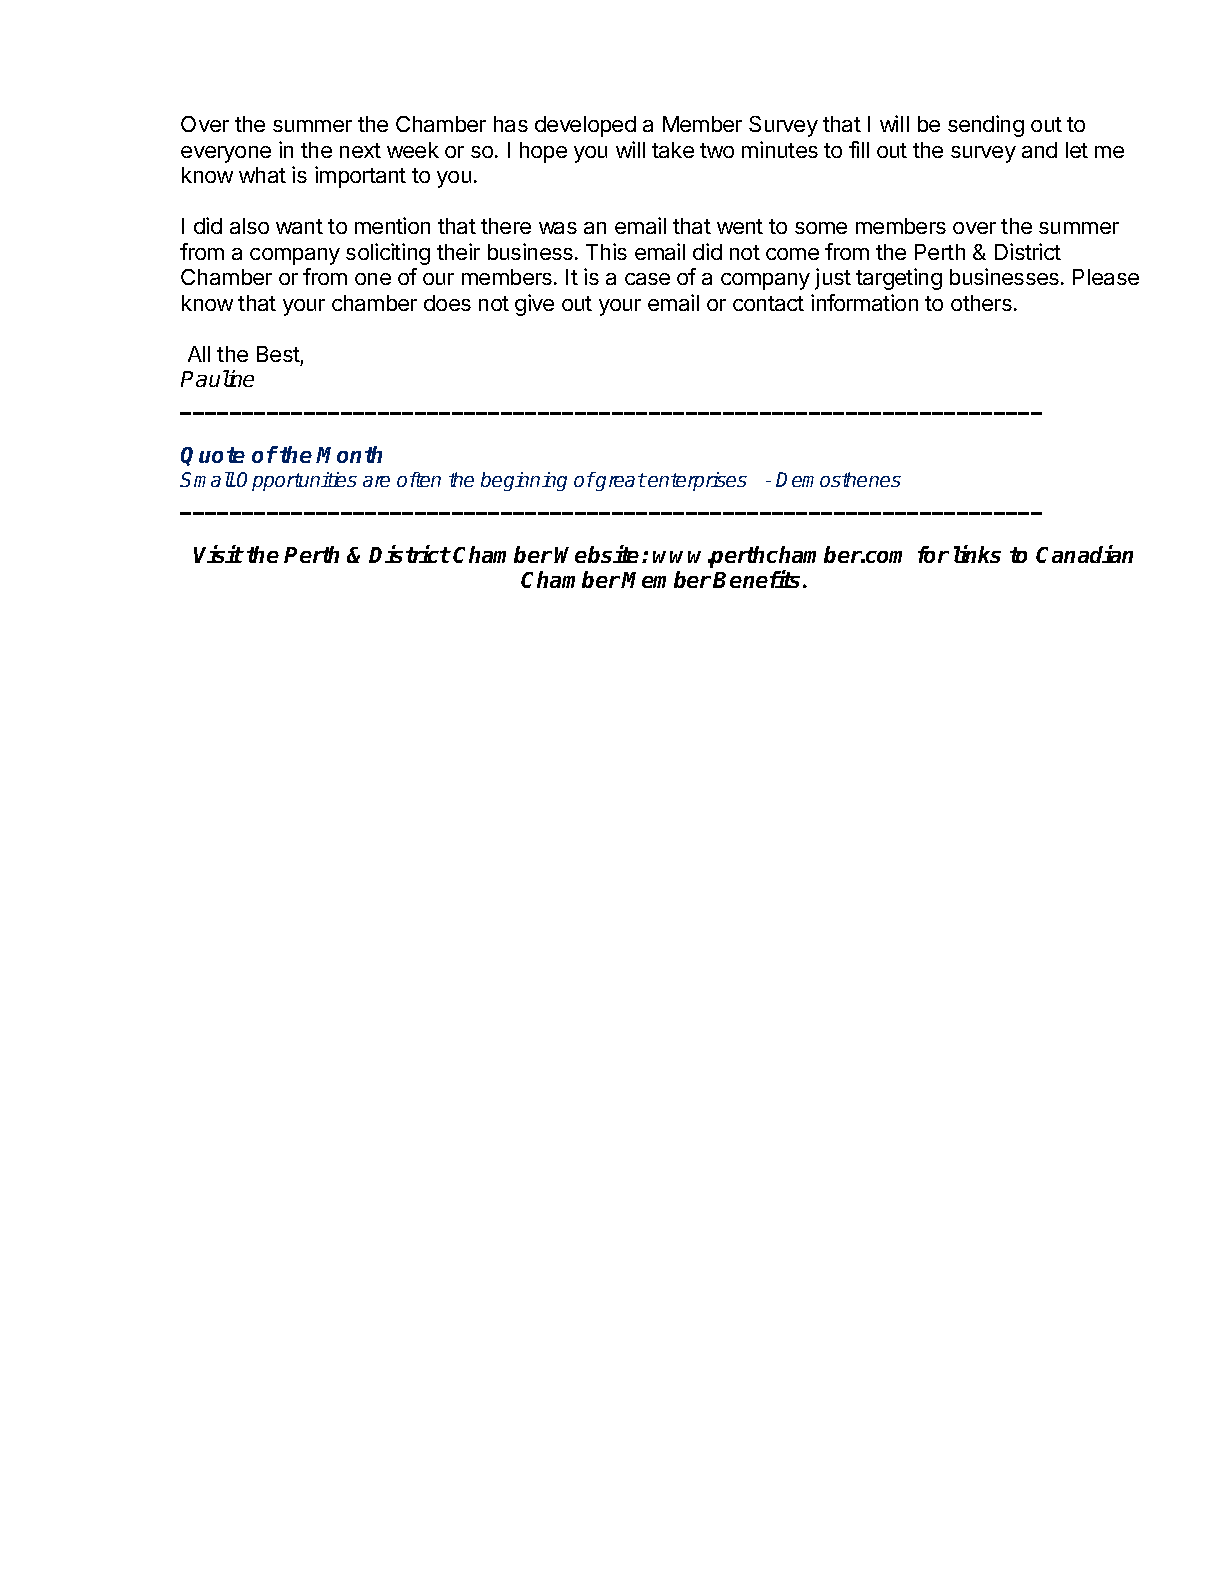 This document has width=1232, height=1594. What do you see at coordinates (360, 150) in the document?
I see `next` at bounding box center [360, 150].
